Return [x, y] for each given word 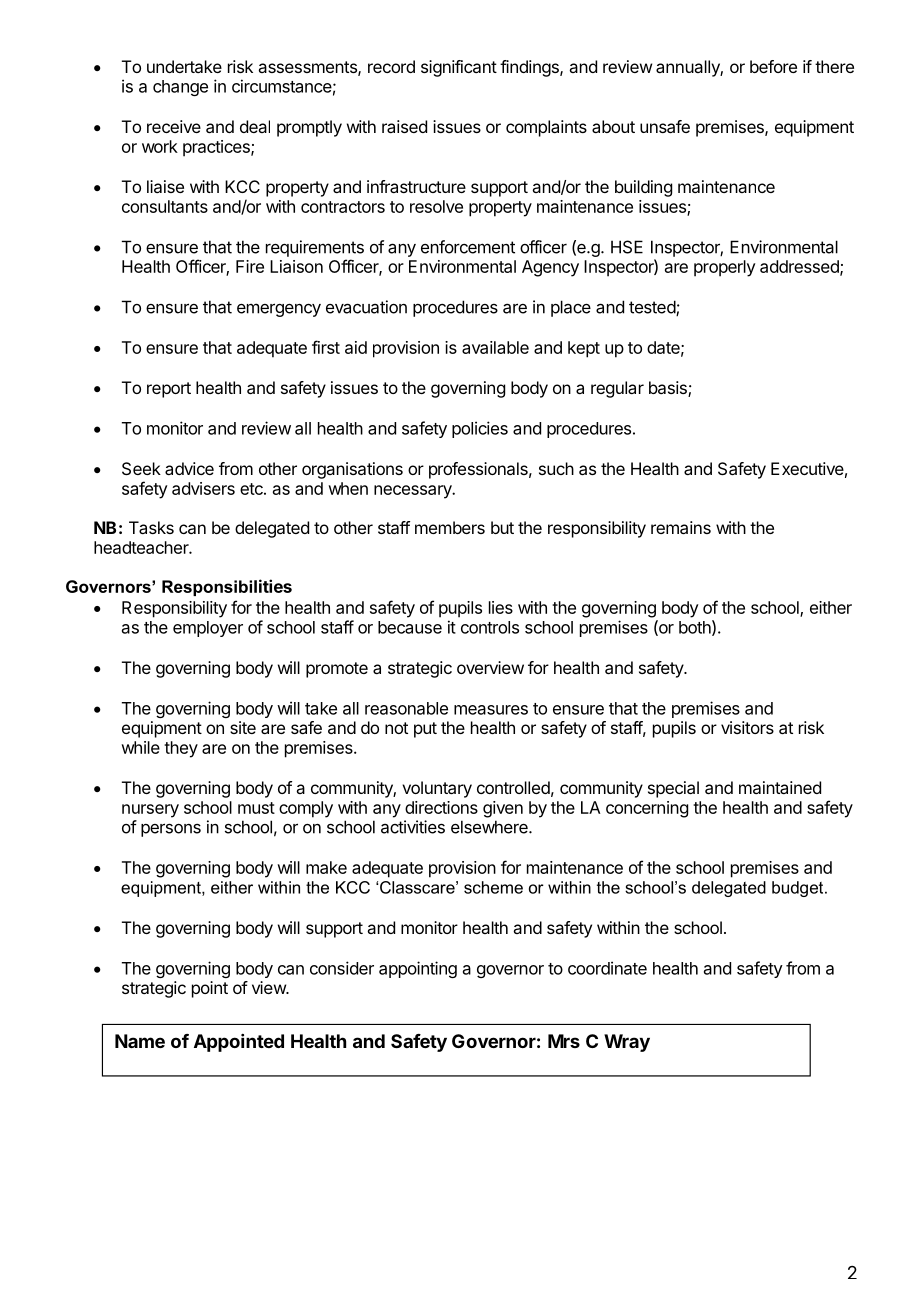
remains [681, 527]
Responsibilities [227, 587]
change [180, 88]
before [773, 66]
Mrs [564, 1041]
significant [459, 68]
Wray [627, 1043]
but [502, 527]
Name [140, 1041]
